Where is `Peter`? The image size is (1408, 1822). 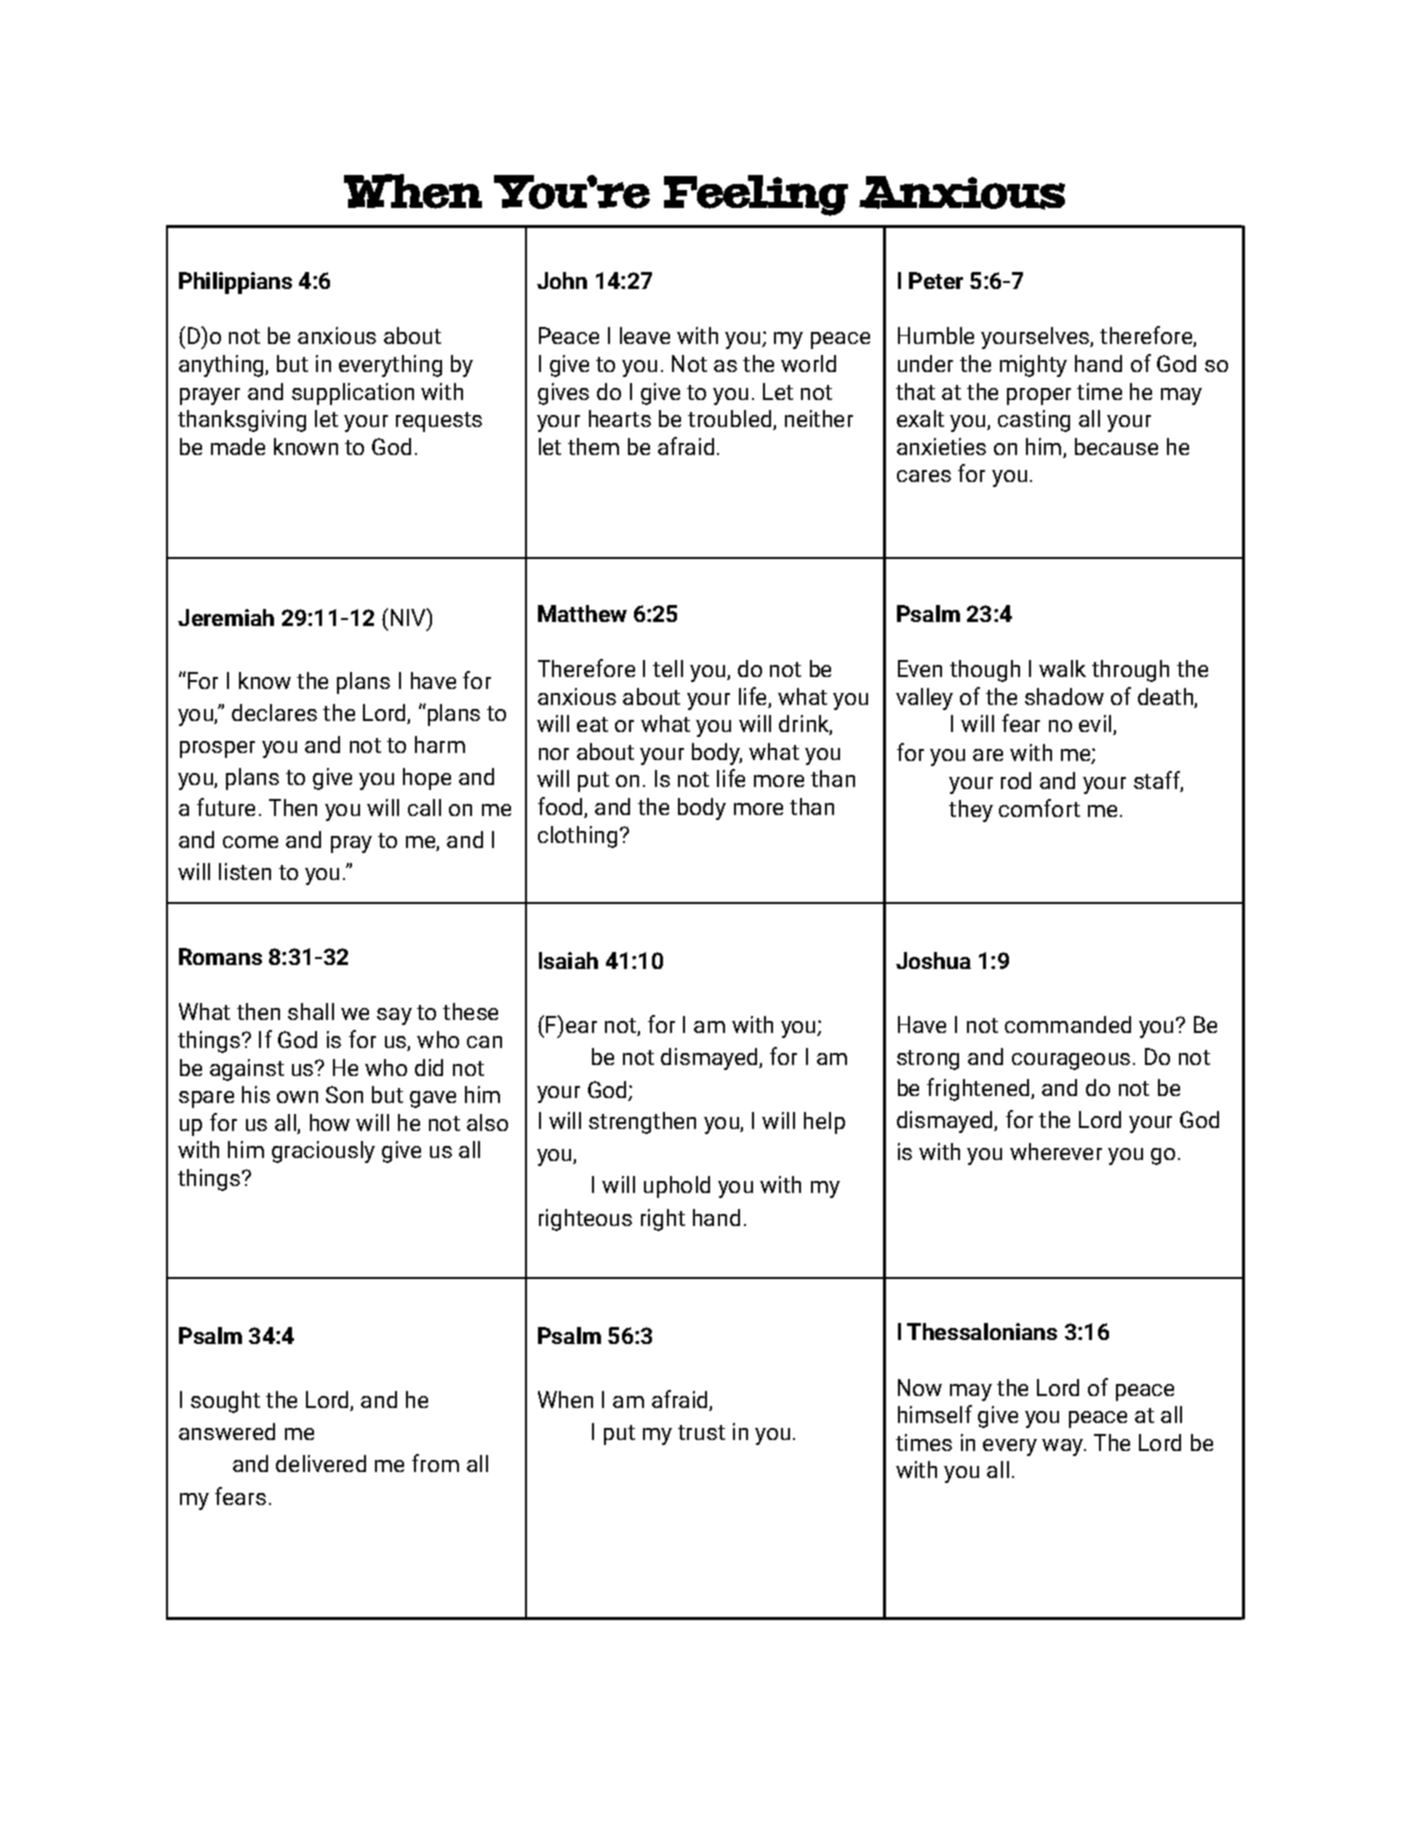 Peter is located at coordinates (936, 280).
